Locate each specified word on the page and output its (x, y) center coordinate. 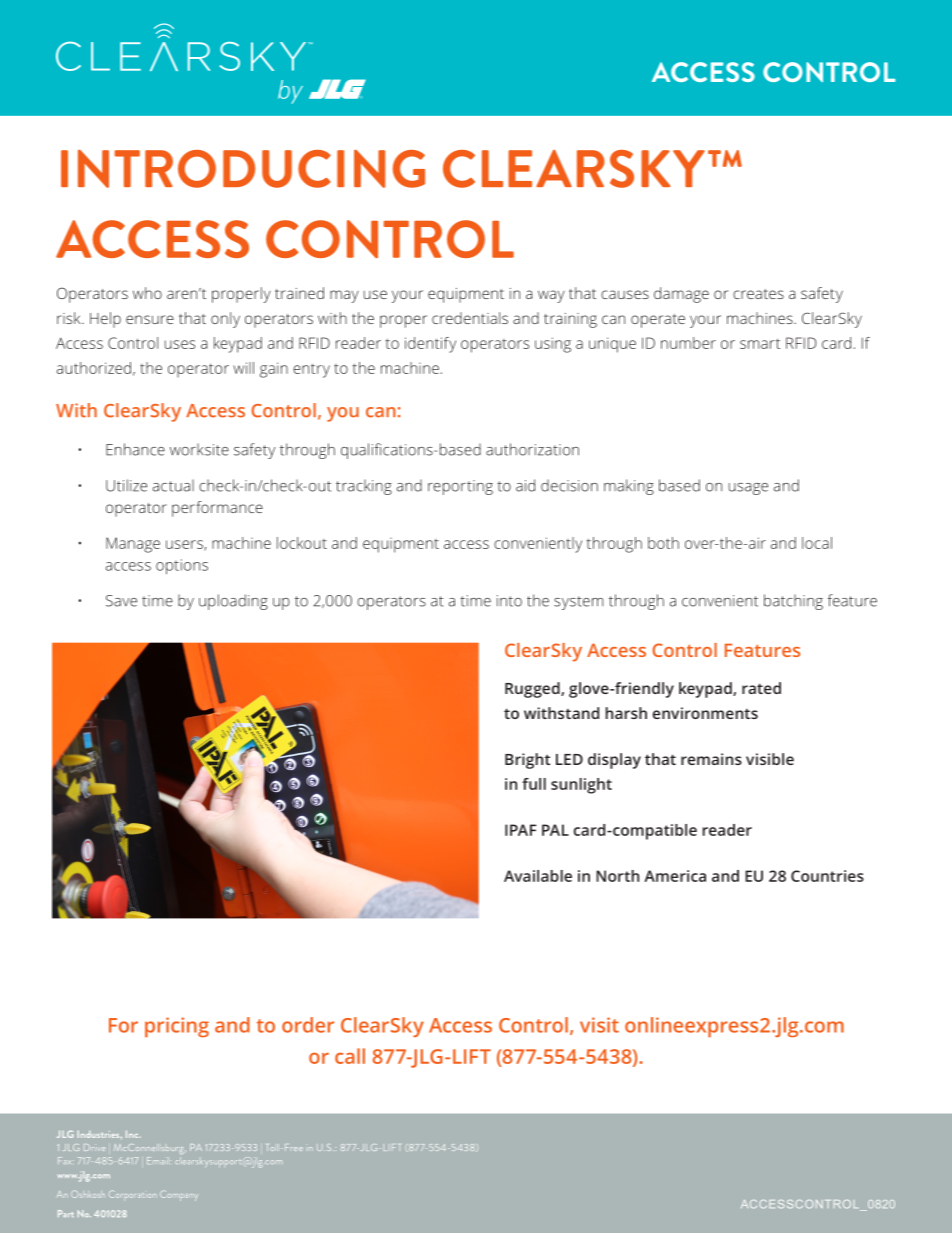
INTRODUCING (243, 169)
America (675, 876)
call (350, 1056)
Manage (133, 545)
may (344, 296)
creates (758, 294)
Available (538, 876)
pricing (177, 1027)
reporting (460, 487)
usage (748, 489)
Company (179, 1195)
